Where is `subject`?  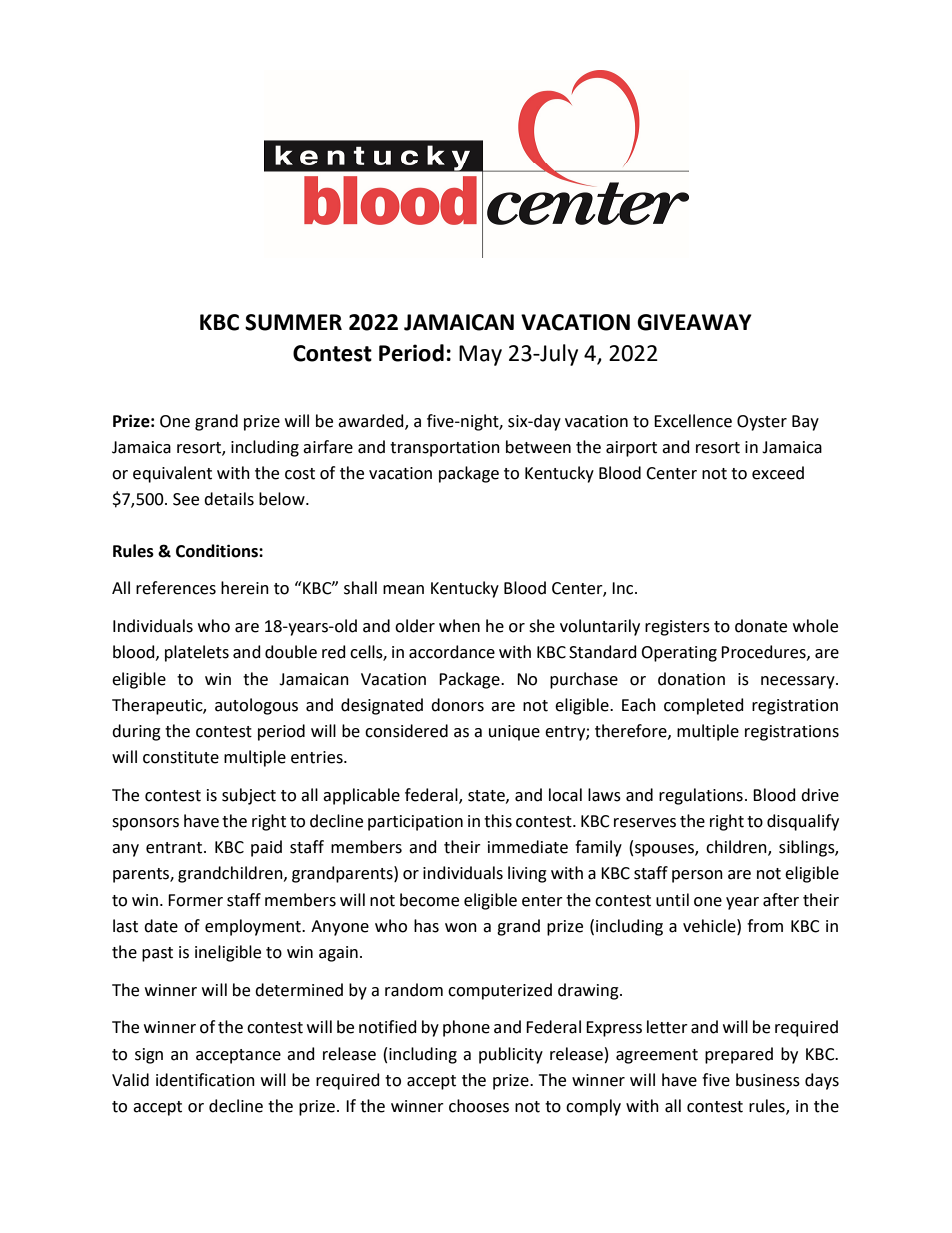 subject is located at coordinates (249, 796).
